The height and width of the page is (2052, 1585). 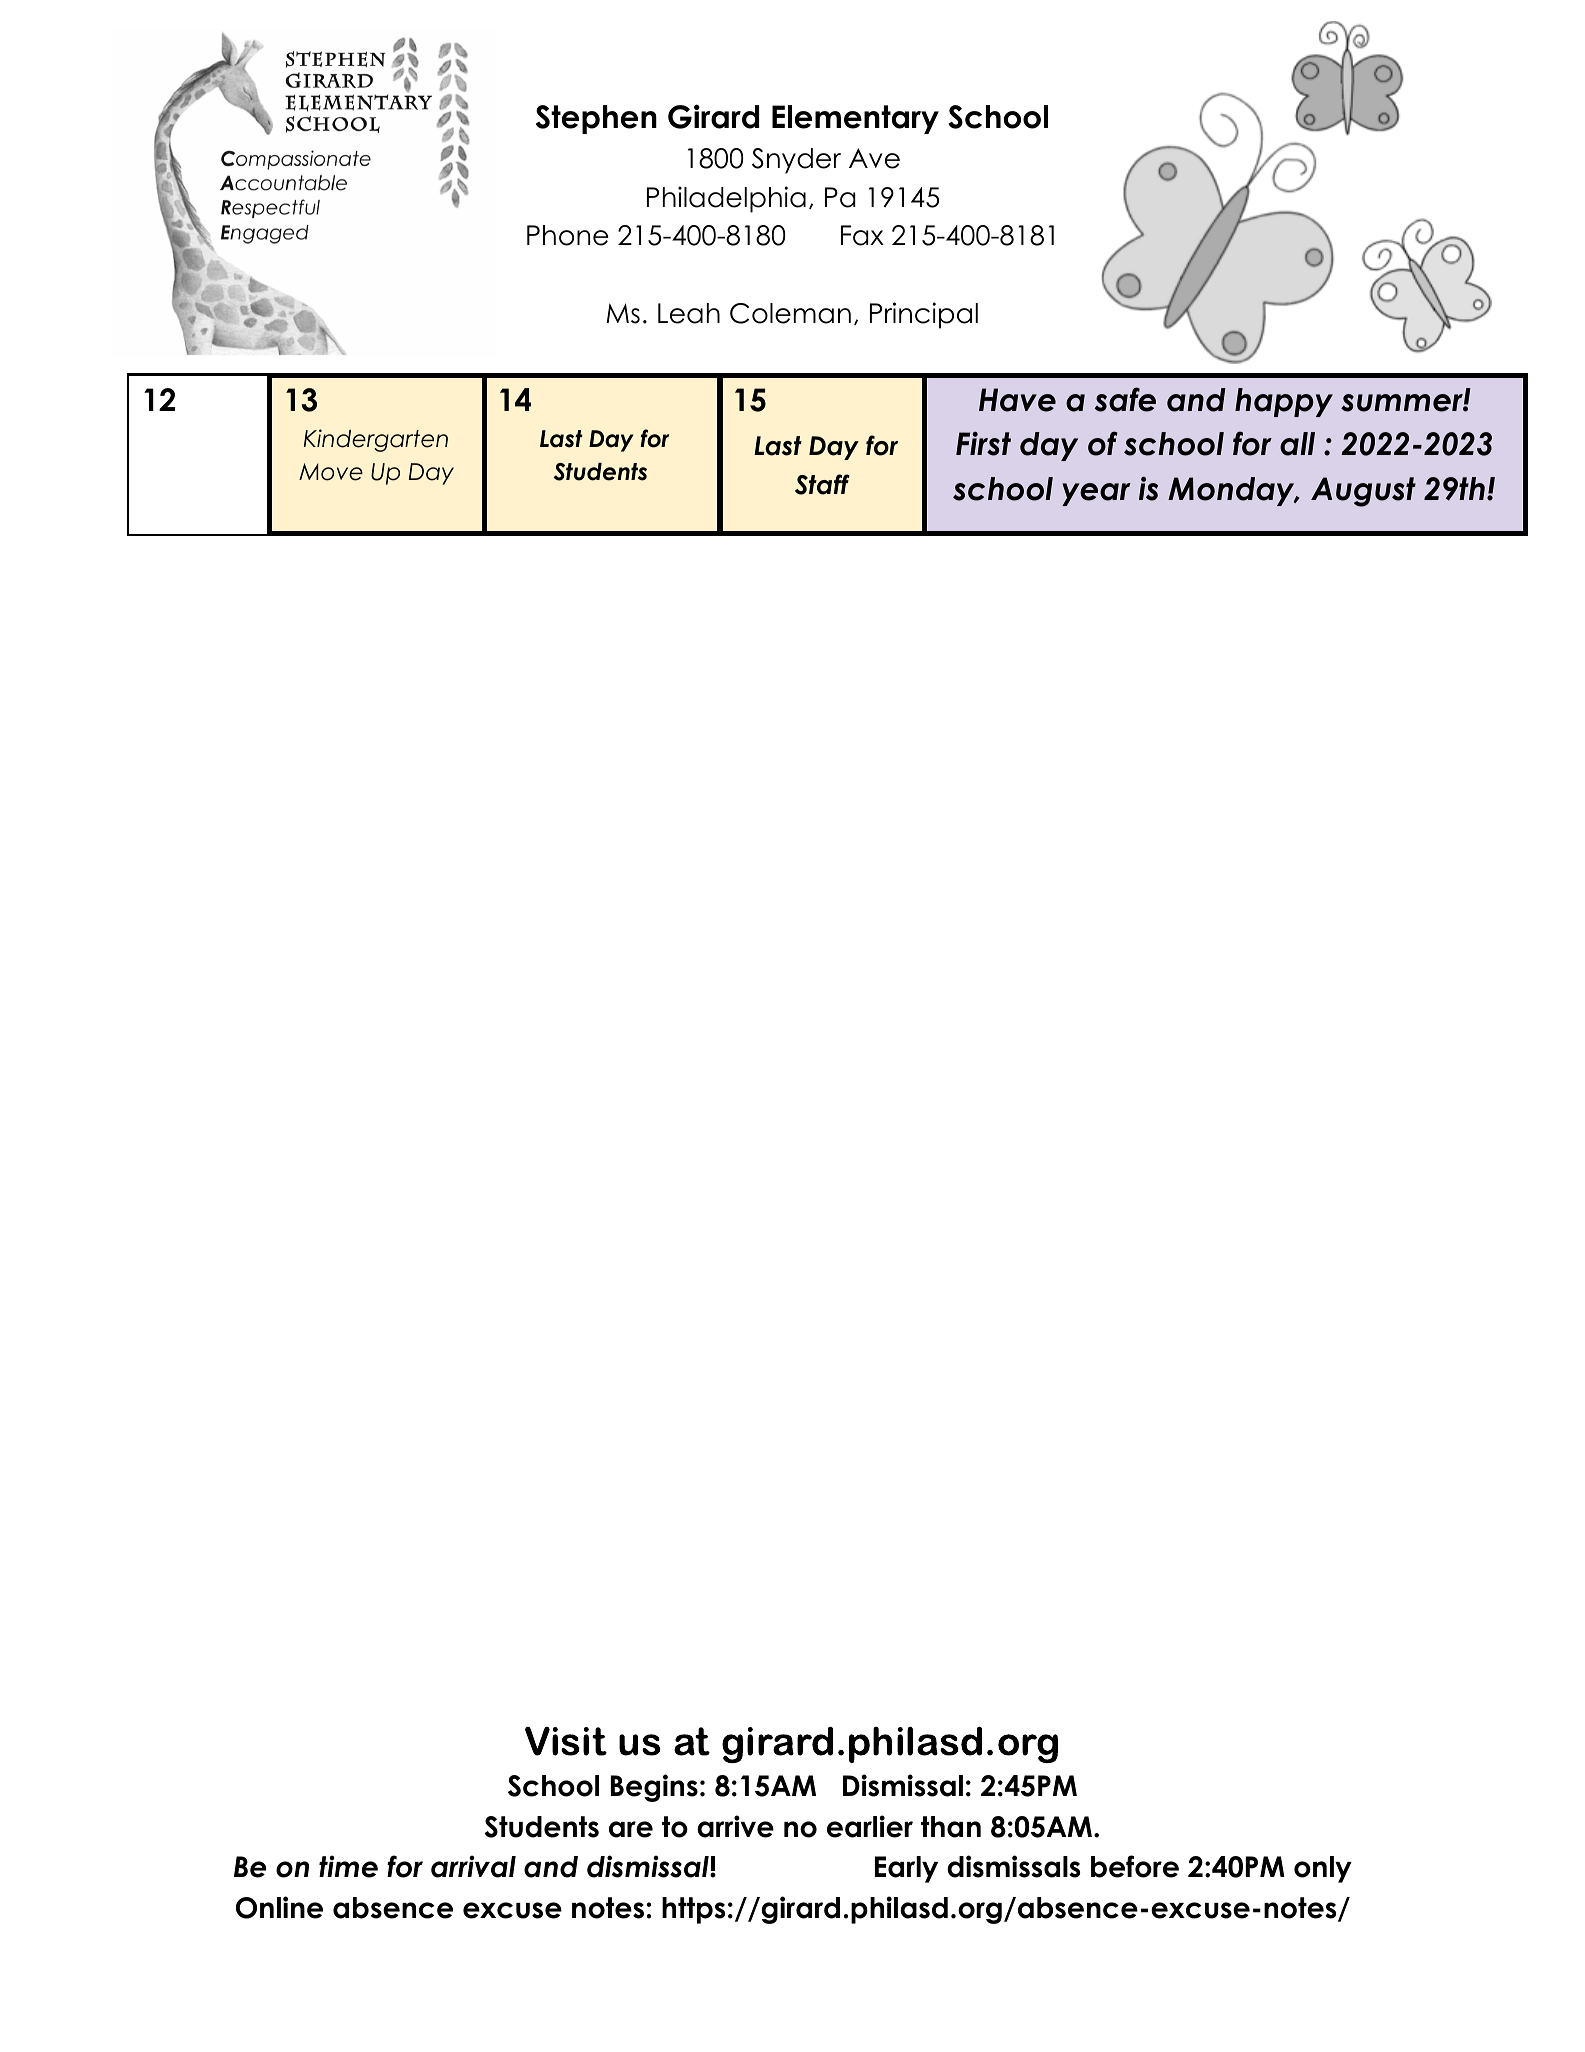 I want to click on August, so click(x=1363, y=492).
